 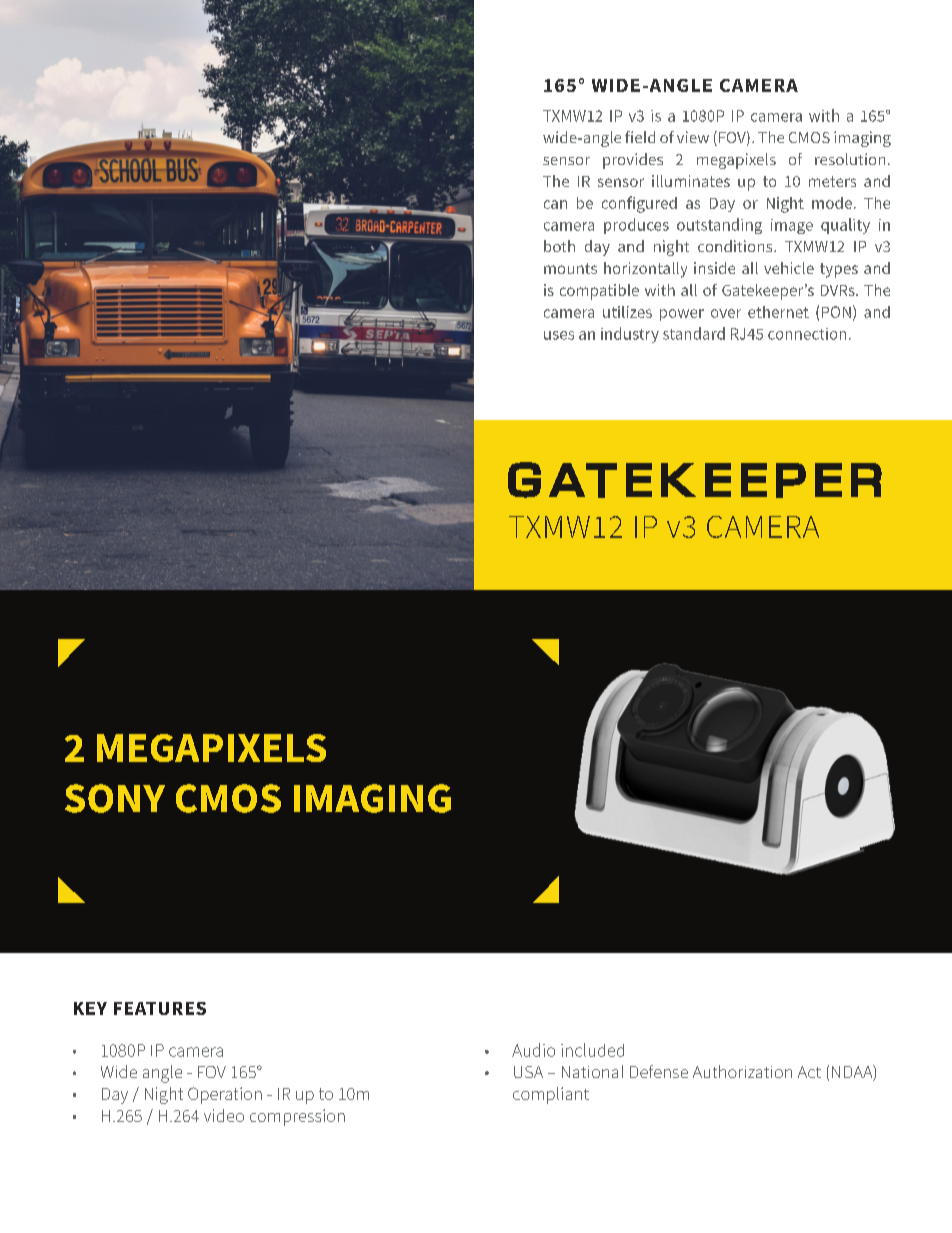 I want to click on both, so click(x=559, y=246).
